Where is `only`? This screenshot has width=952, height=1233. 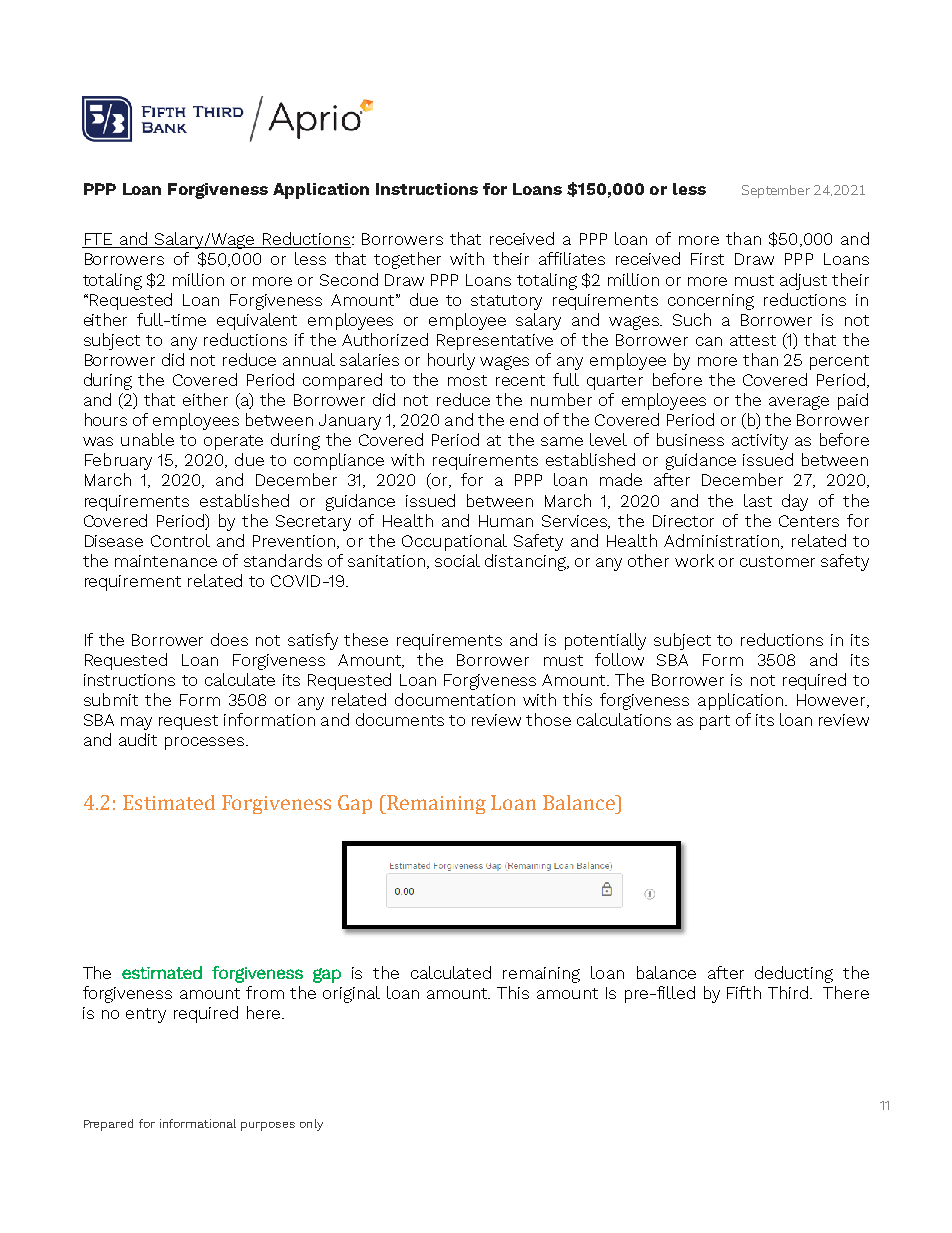
only is located at coordinates (311, 1125).
